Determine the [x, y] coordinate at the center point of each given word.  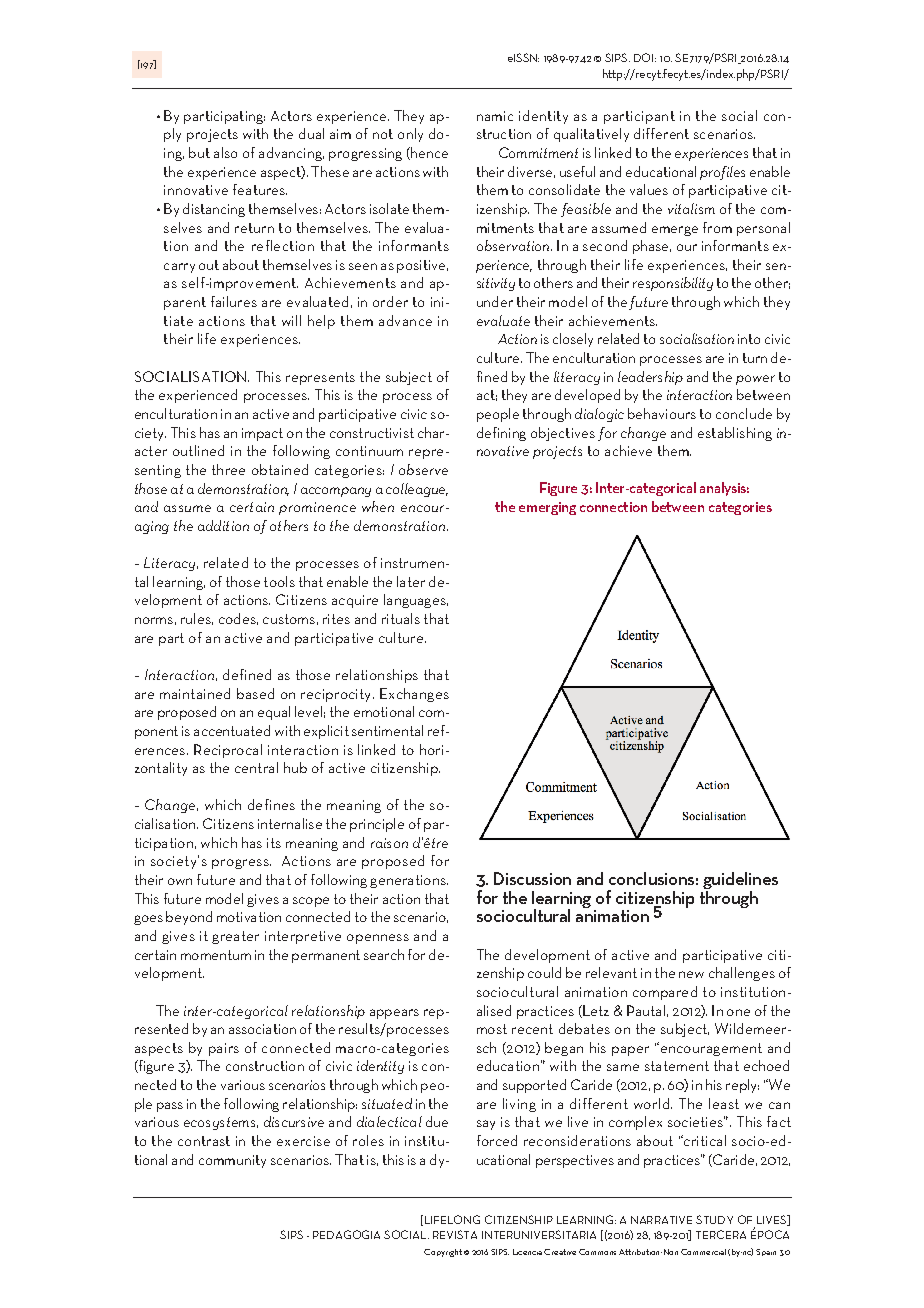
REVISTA [455, 1234]
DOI [643, 57]
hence [428, 153]
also [225, 152]
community [232, 1161]
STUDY [714, 1219]
